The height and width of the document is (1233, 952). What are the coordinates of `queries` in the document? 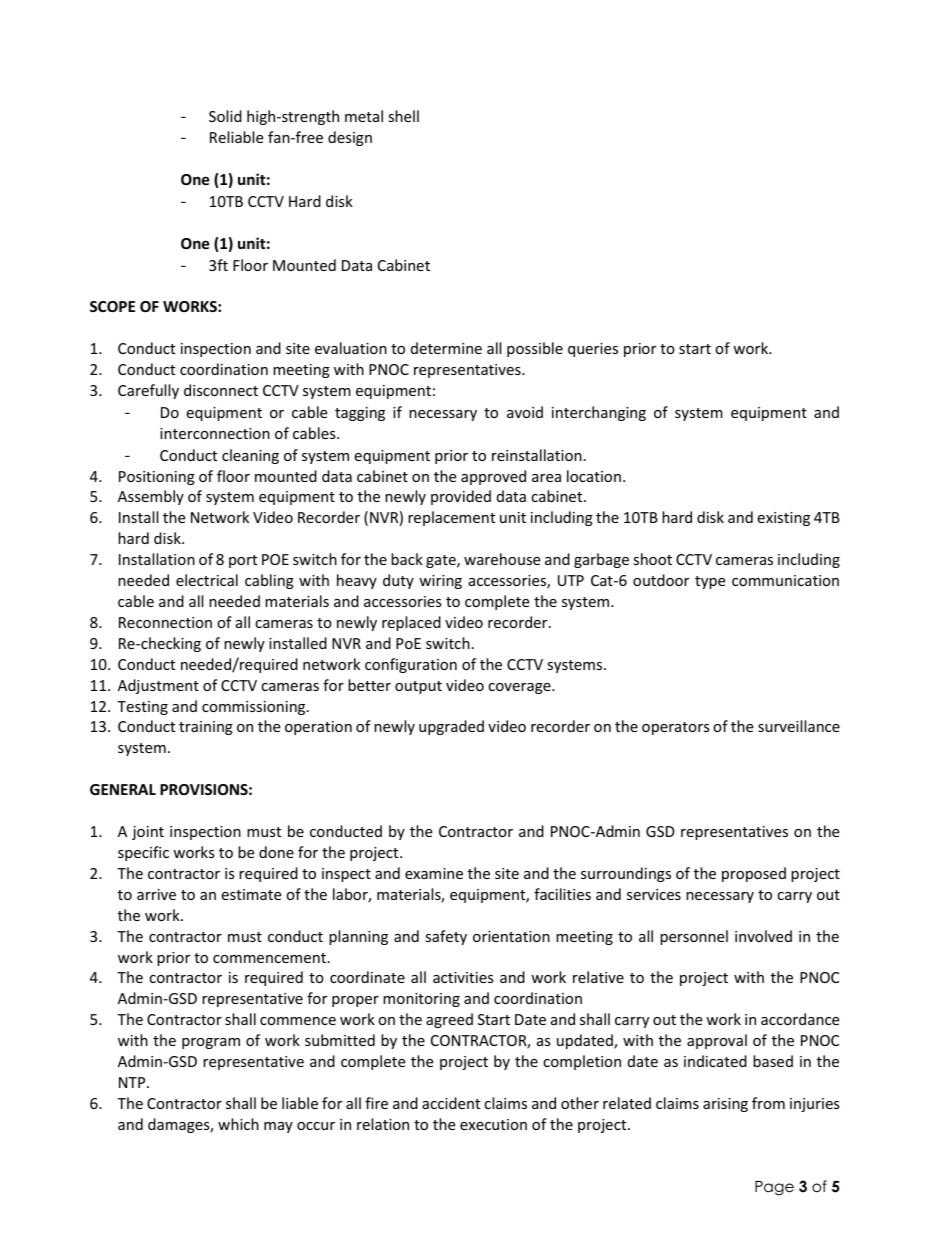 It's located at (593, 350).
